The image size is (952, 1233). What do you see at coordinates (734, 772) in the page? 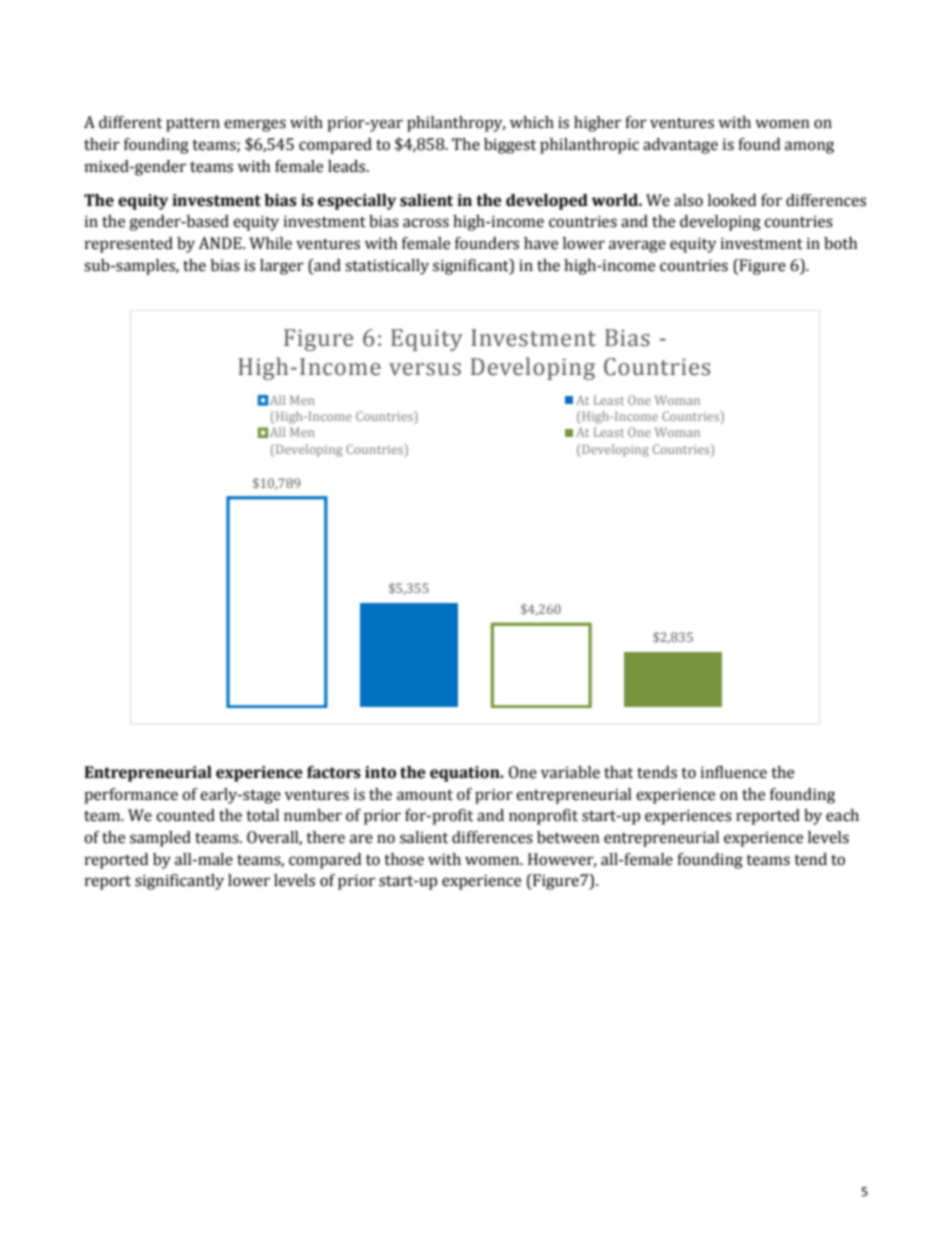
I see `influence` at bounding box center [734, 772].
